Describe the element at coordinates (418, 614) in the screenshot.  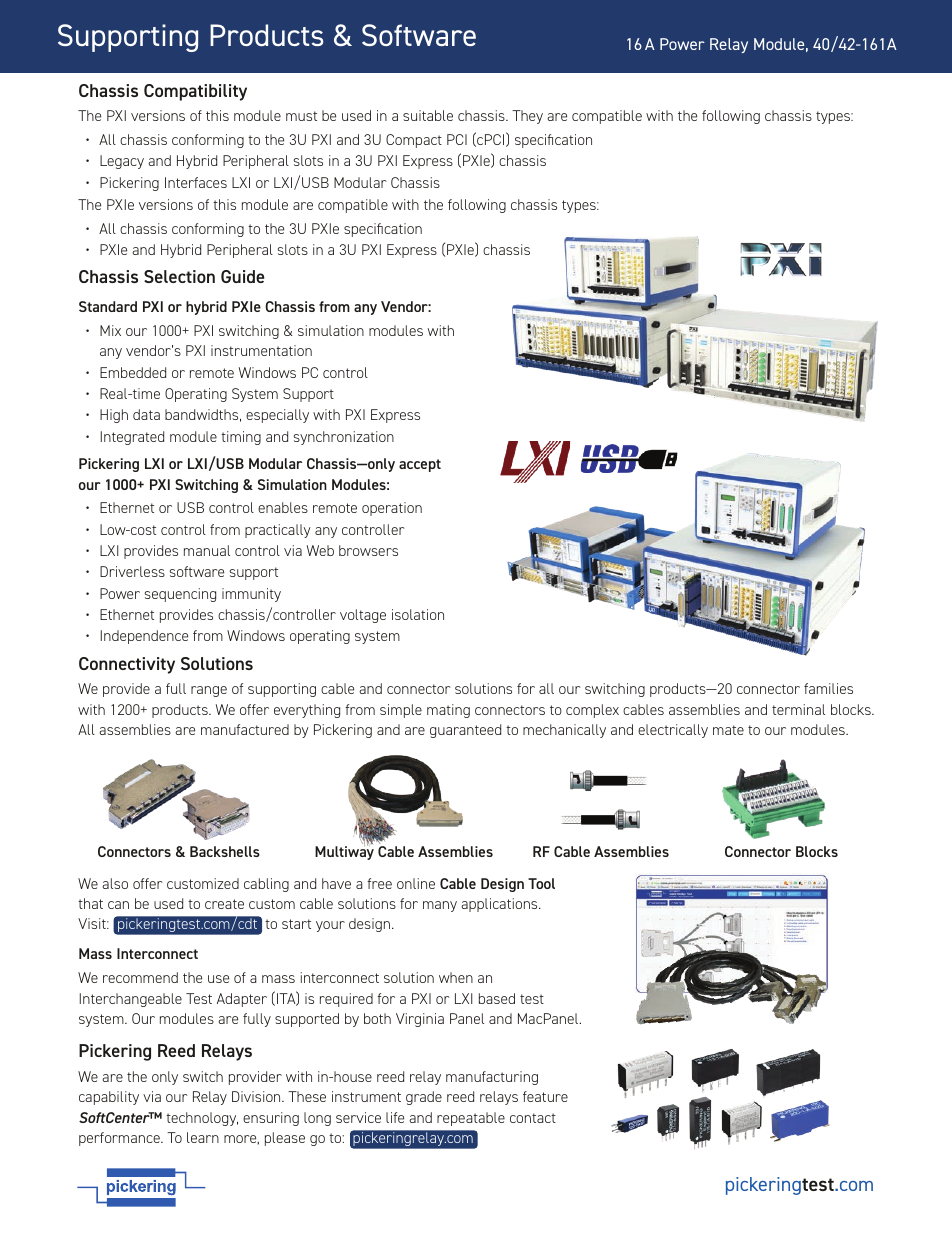
I see `isolation` at that location.
